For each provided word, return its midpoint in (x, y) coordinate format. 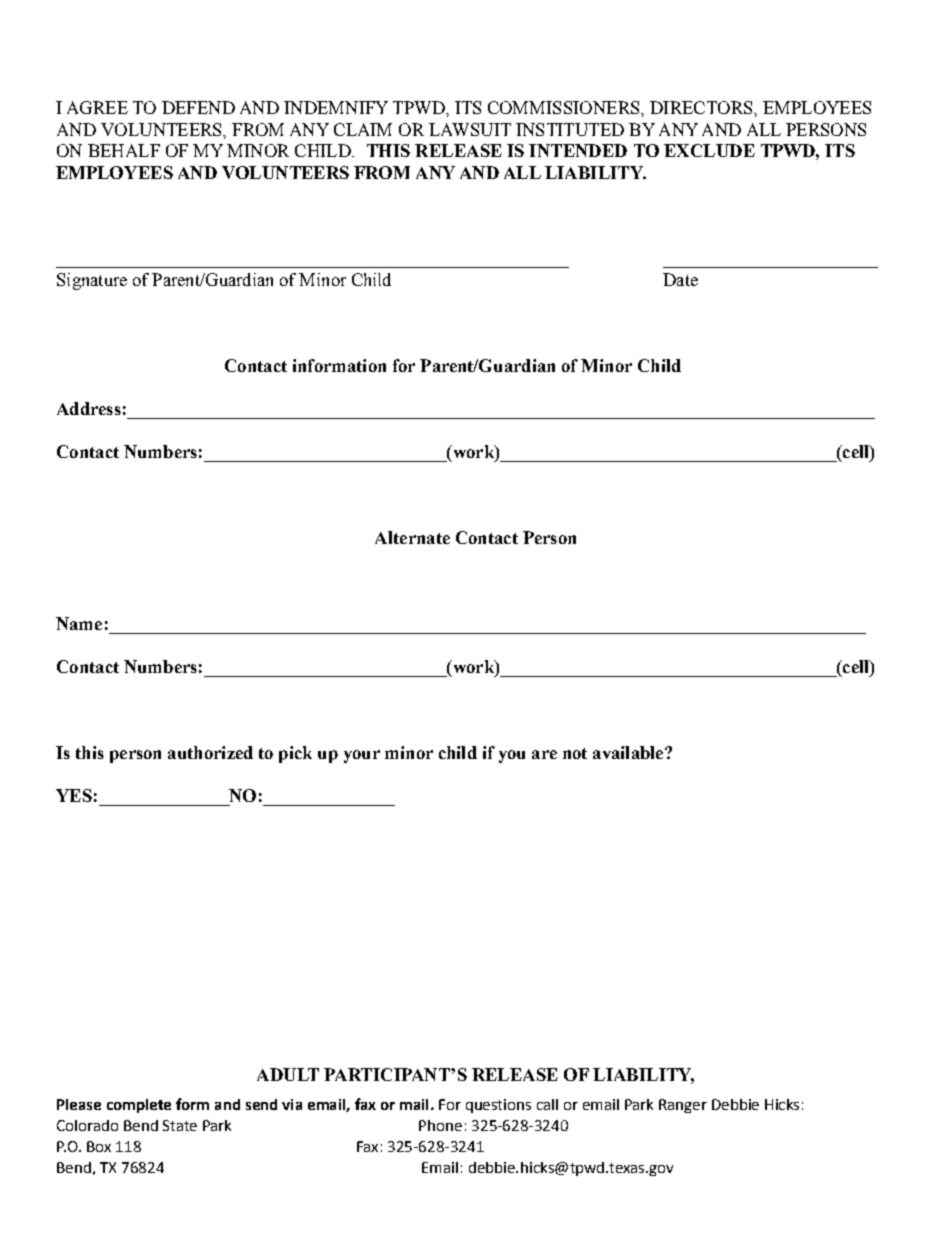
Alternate (412, 537)
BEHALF (124, 150)
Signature (92, 281)
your (362, 756)
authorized (210, 752)
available (629, 752)
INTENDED (578, 150)
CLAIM (363, 129)
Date (680, 279)
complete (139, 1106)
